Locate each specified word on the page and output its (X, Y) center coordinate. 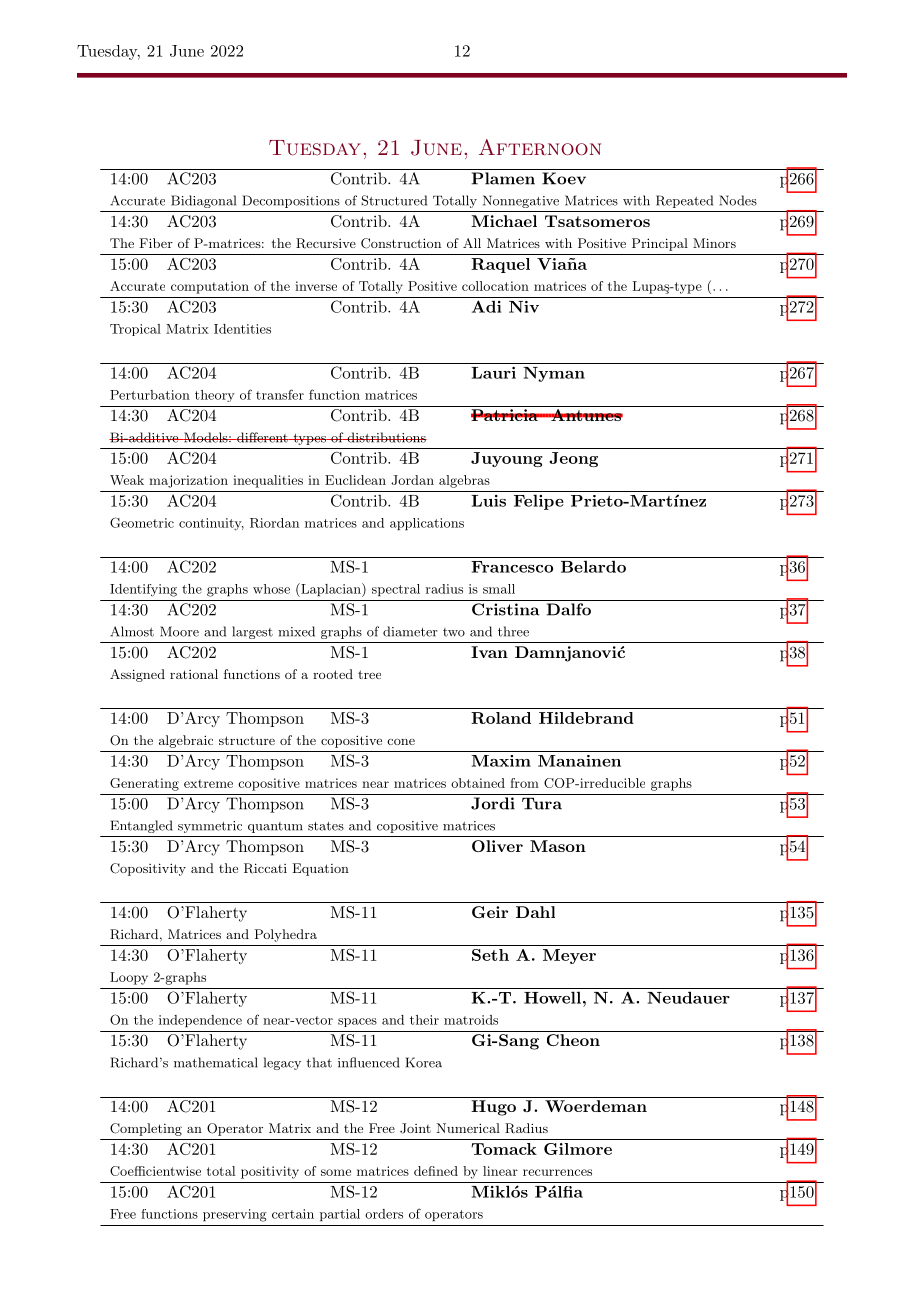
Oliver (497, 846)
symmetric (210, 827)
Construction (401, 243)
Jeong (573, 459)
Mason (558, 846)
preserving (235, 1215)
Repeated (684, 201)
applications (427, 524)
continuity (211, 524)
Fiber (156, 243)
